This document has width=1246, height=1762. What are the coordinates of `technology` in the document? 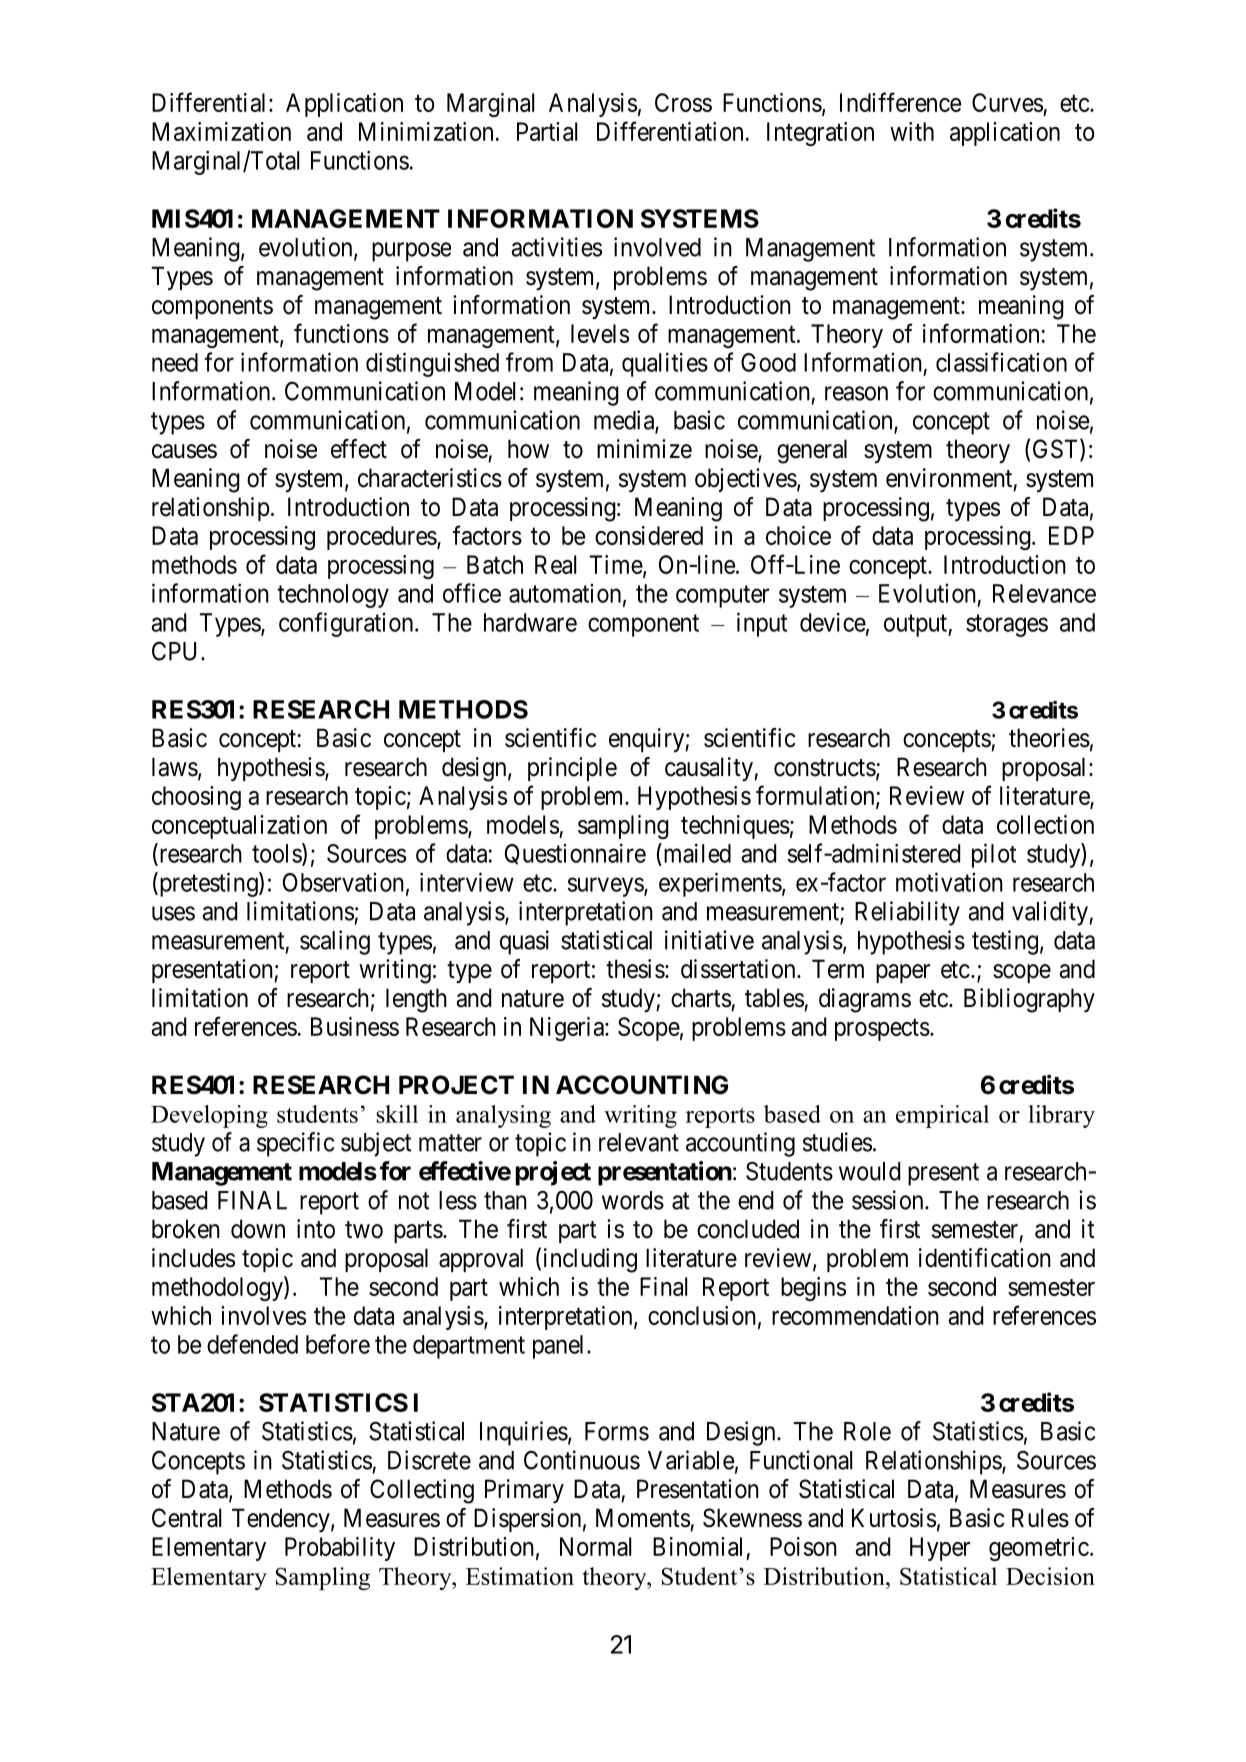 It's located at (333, 596).
